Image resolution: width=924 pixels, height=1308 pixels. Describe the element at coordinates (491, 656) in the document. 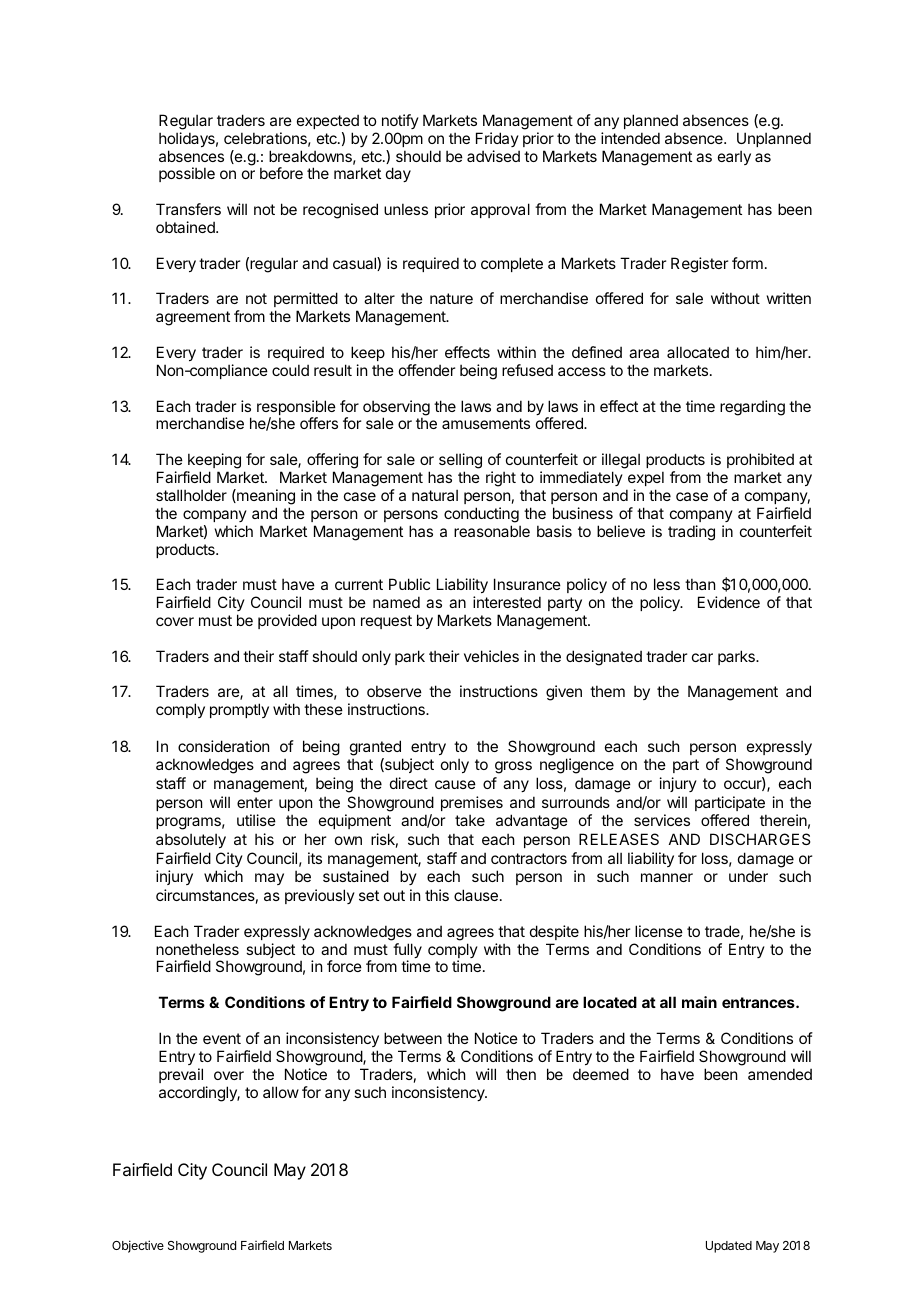

I see `vehicles` at that location.
